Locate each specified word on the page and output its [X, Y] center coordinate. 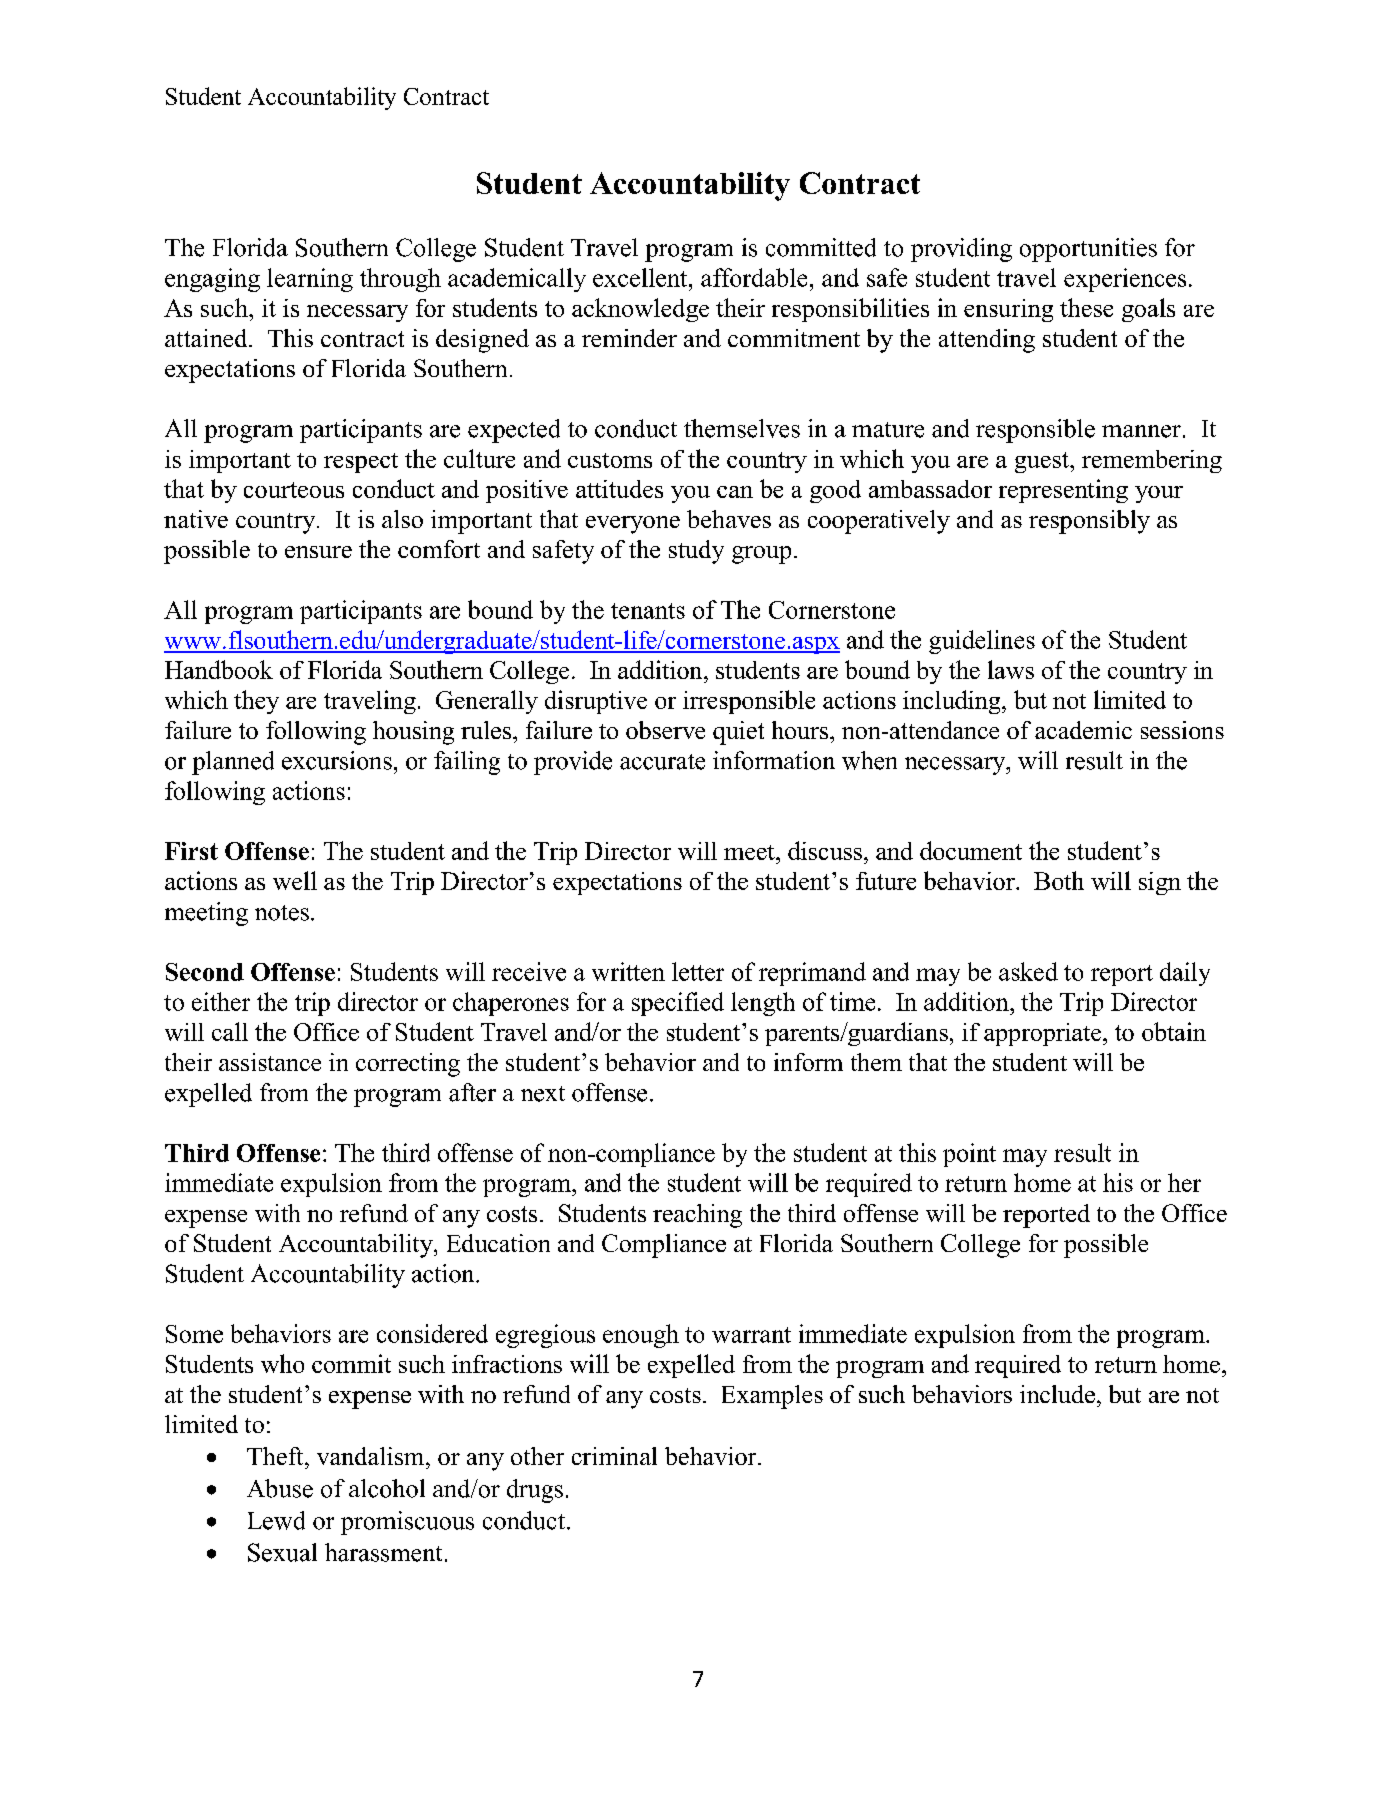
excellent [641, 277]
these [1086, 307]
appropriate [1044, 1034]
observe [665, 730]
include [1057, 1394]
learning [310, 280]
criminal [614, 1456]
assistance [270, 1062]
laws [1011, 669]
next [543, 1094]
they [256, 702]
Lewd [276, 1520]
